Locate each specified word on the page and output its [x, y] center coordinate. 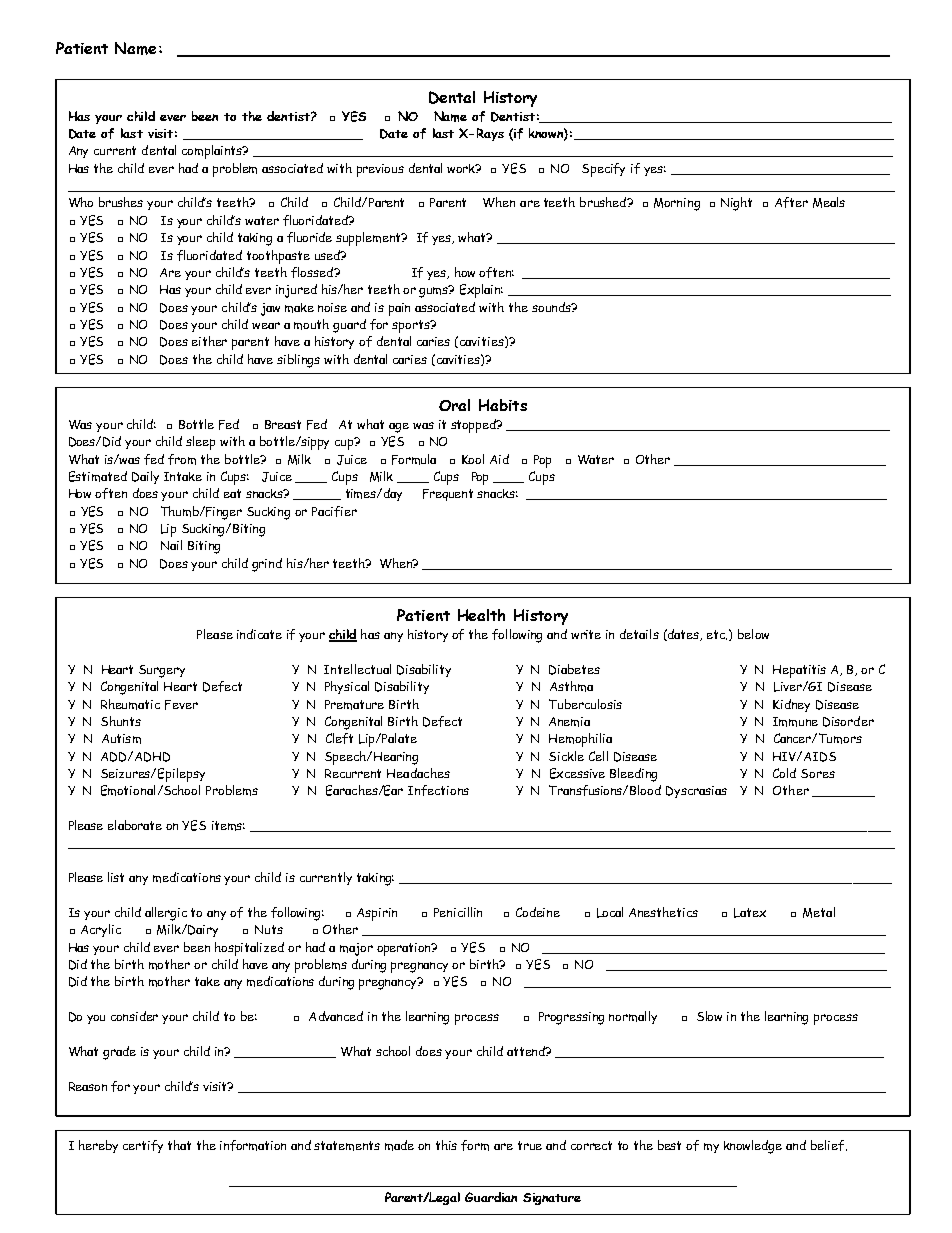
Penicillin [458, 912]
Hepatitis [799, 671]
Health [481, 615]
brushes [121, 202]
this [446, 1145]
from [182, 459]
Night [736, 204]
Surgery [162, 671]
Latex [750, 913]
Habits [503, 405]
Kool [473, 459]
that [179, 1145]
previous [380, 170]
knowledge [753, 1147]
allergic [166, 914]
